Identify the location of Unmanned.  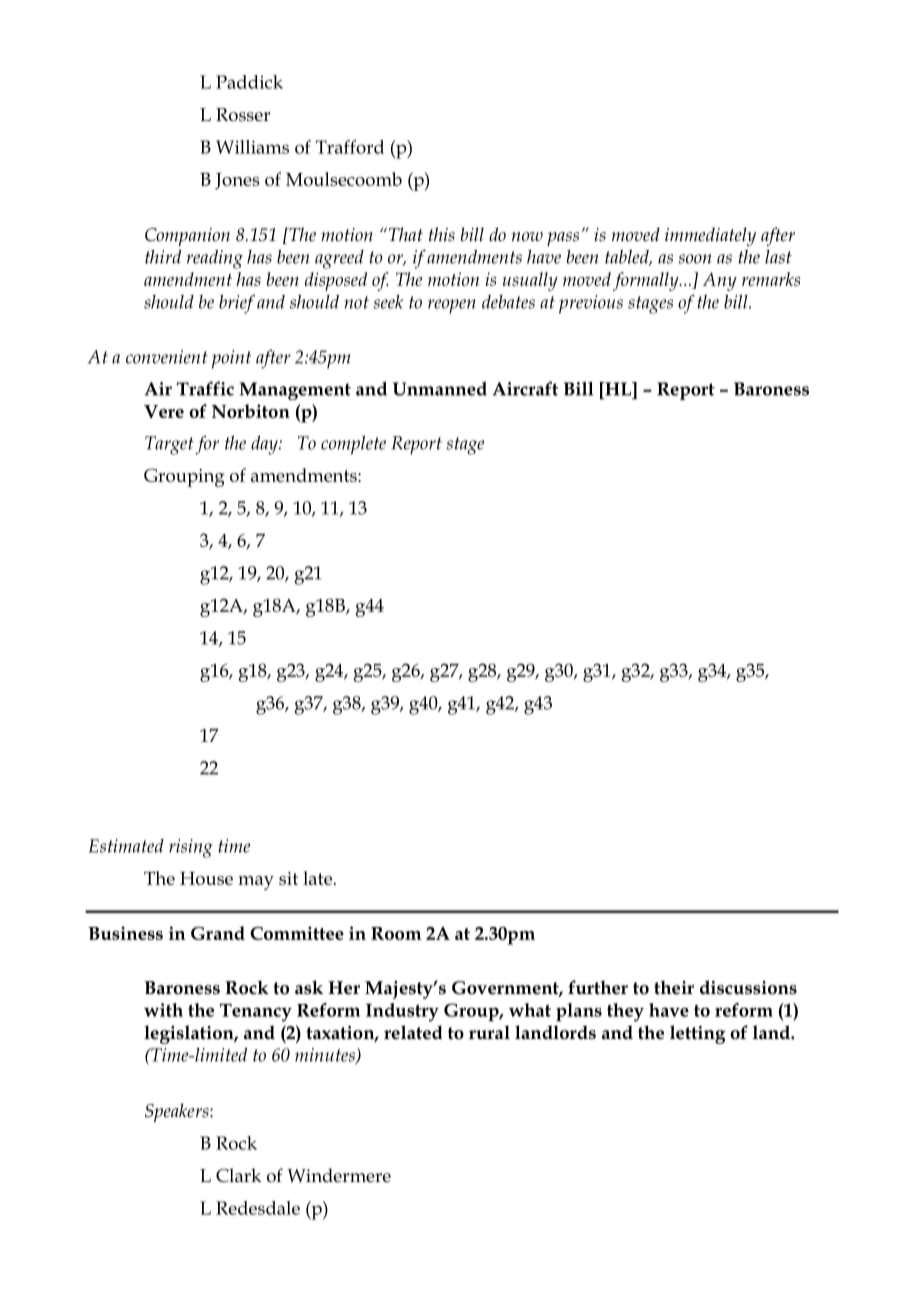
(440, 389).
